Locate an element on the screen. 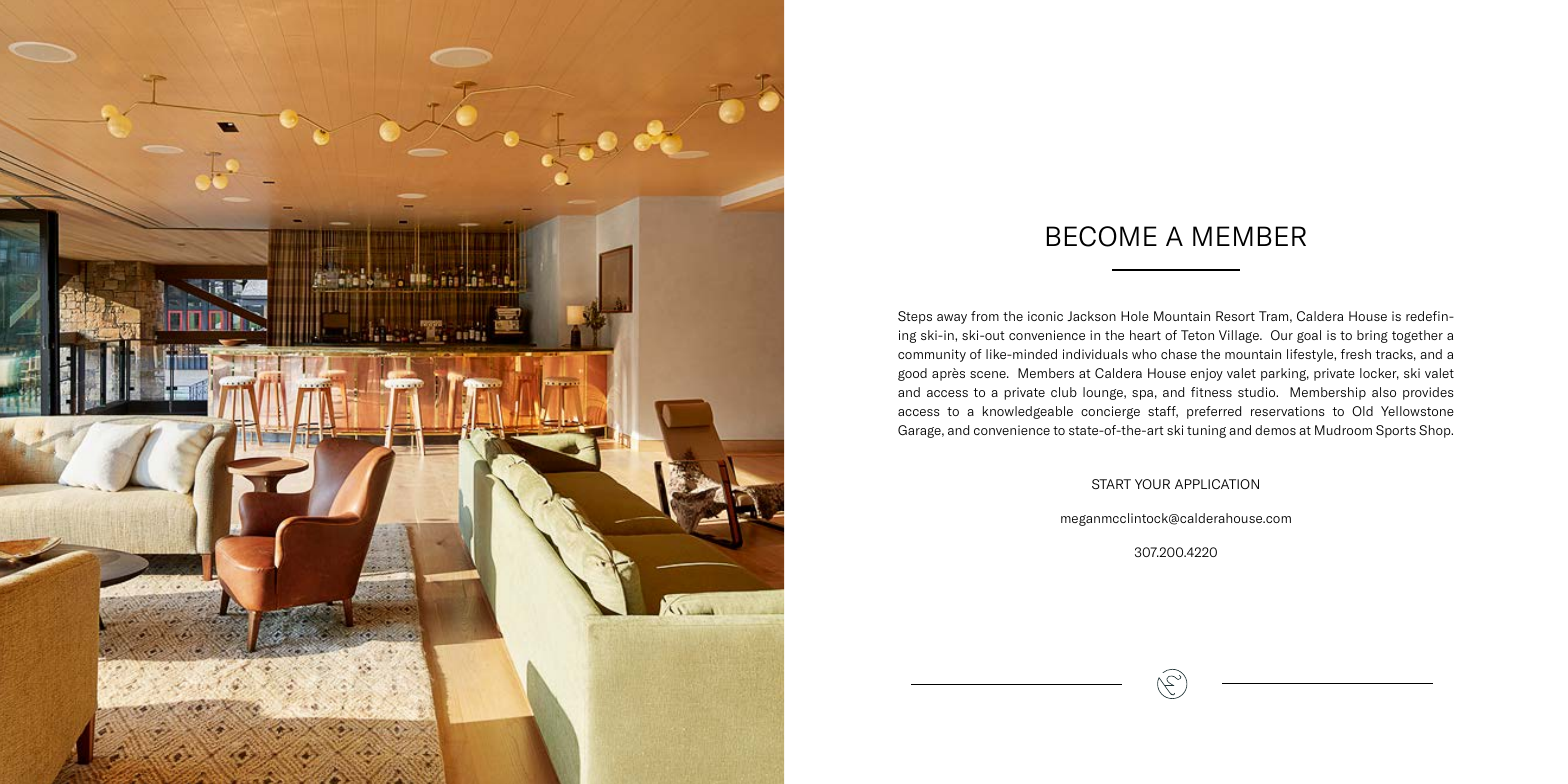 Image resolution: width=1568 pixels, height=784 pixels. Resort is located at coordinates (1235, 316).
